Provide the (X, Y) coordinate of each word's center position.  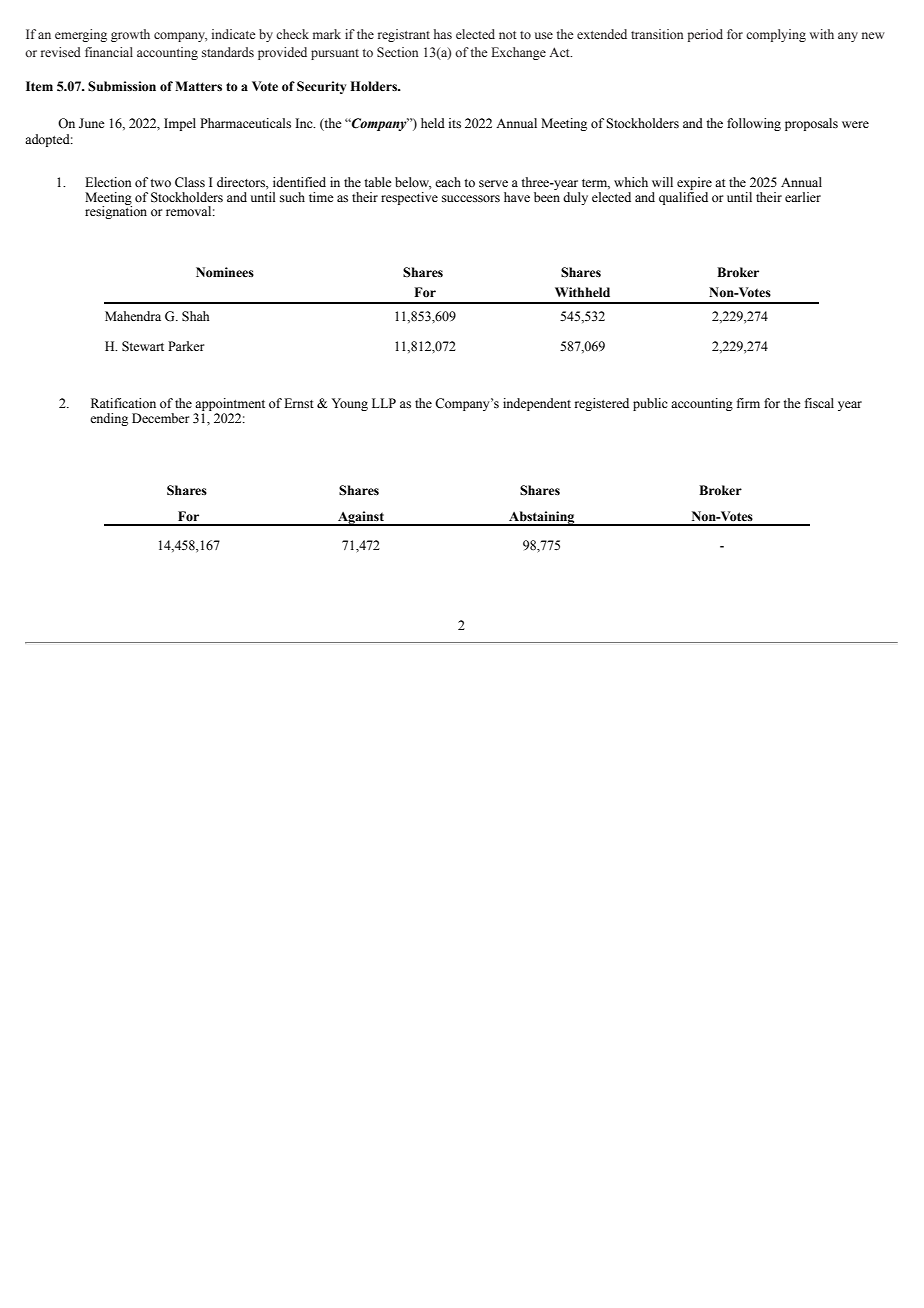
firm (748, 403)
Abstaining (542, 518)
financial (109, 52)
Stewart (143, 346)
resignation (116, 211)
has (443, 34)
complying (776, 35)
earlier (803, 197)
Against (361, 518)
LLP (384, 403)
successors (471, 199)
